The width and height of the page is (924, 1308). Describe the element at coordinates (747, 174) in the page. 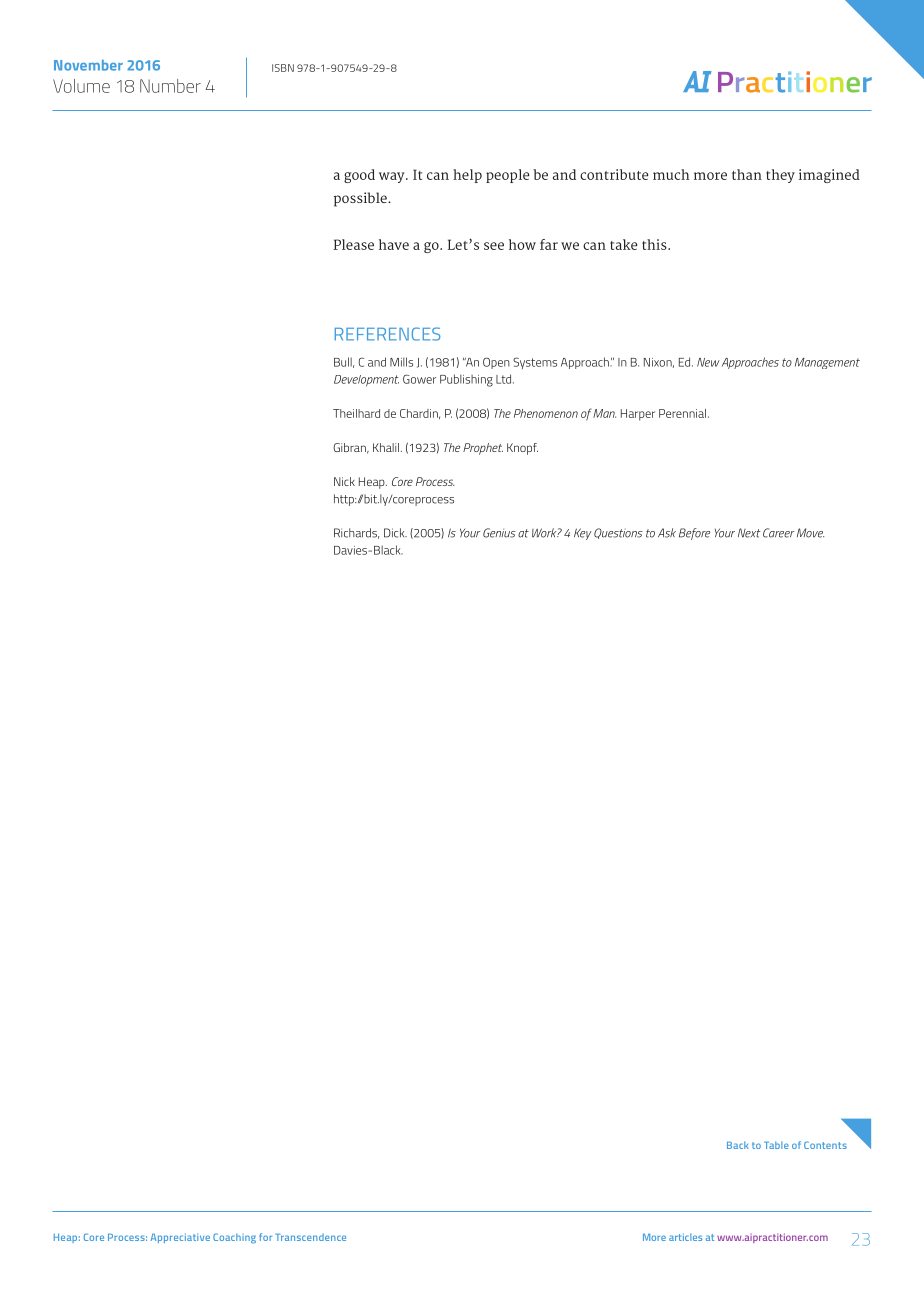

I see `than` at that location.
